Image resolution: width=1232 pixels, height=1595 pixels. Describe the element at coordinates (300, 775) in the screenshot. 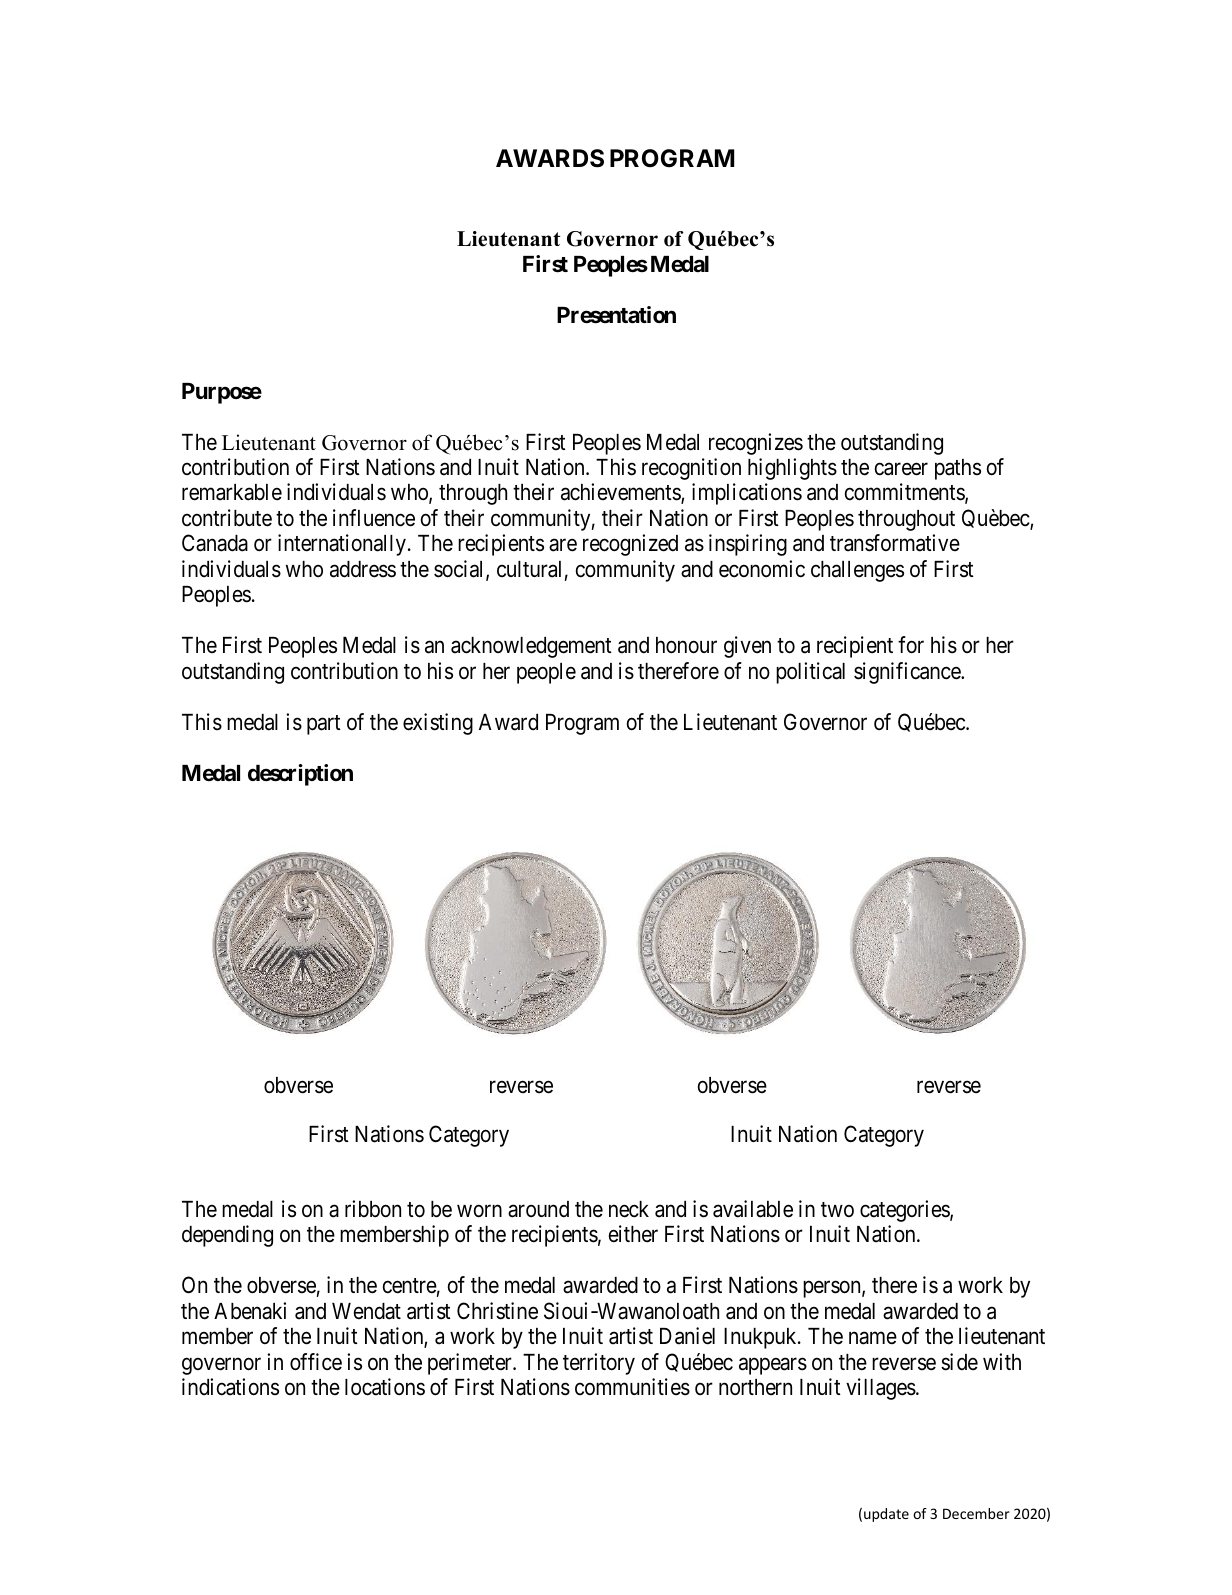

I see `description` at that location.
